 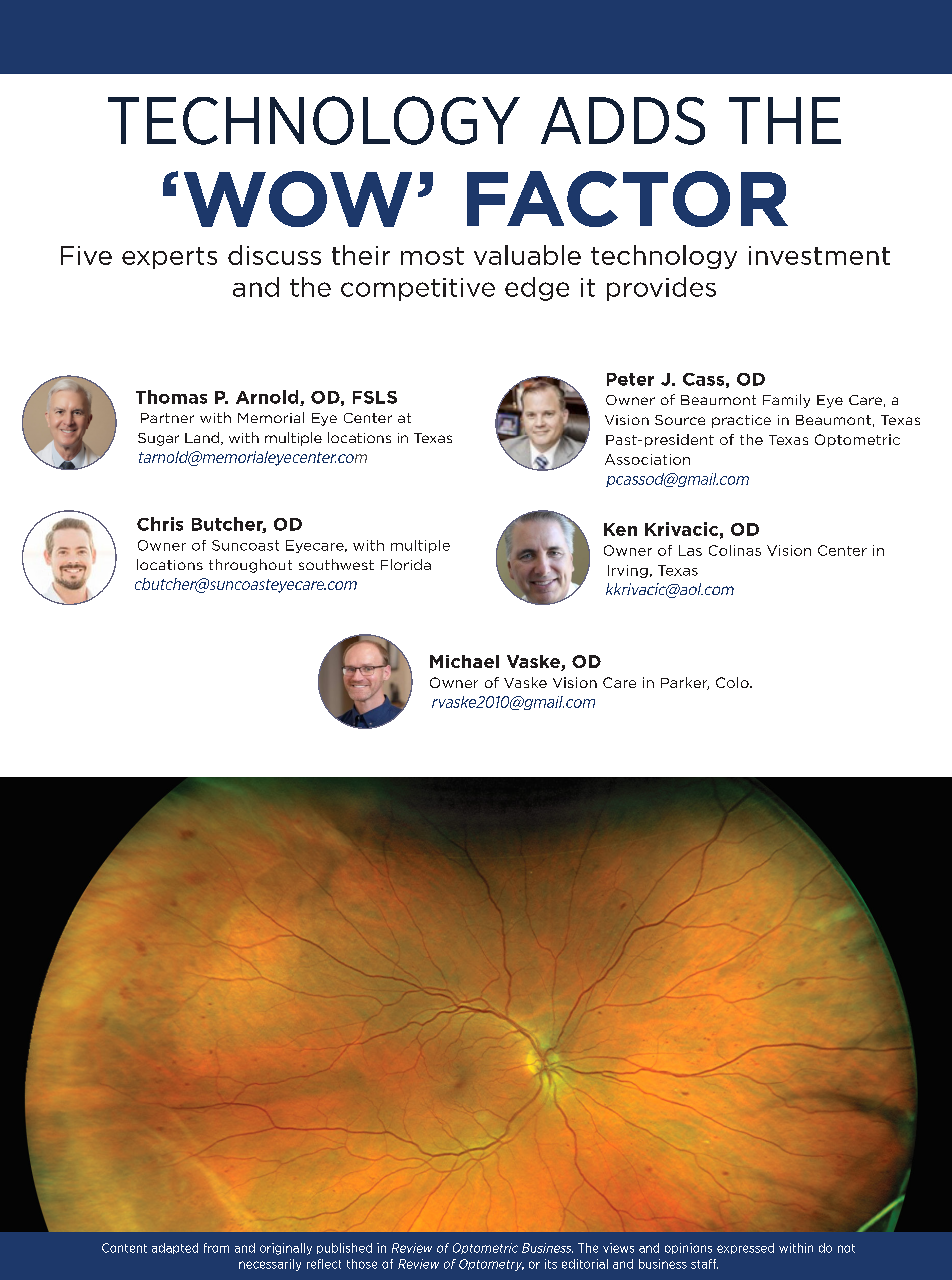 I want to click on Family, so click(x=786, y=401).
